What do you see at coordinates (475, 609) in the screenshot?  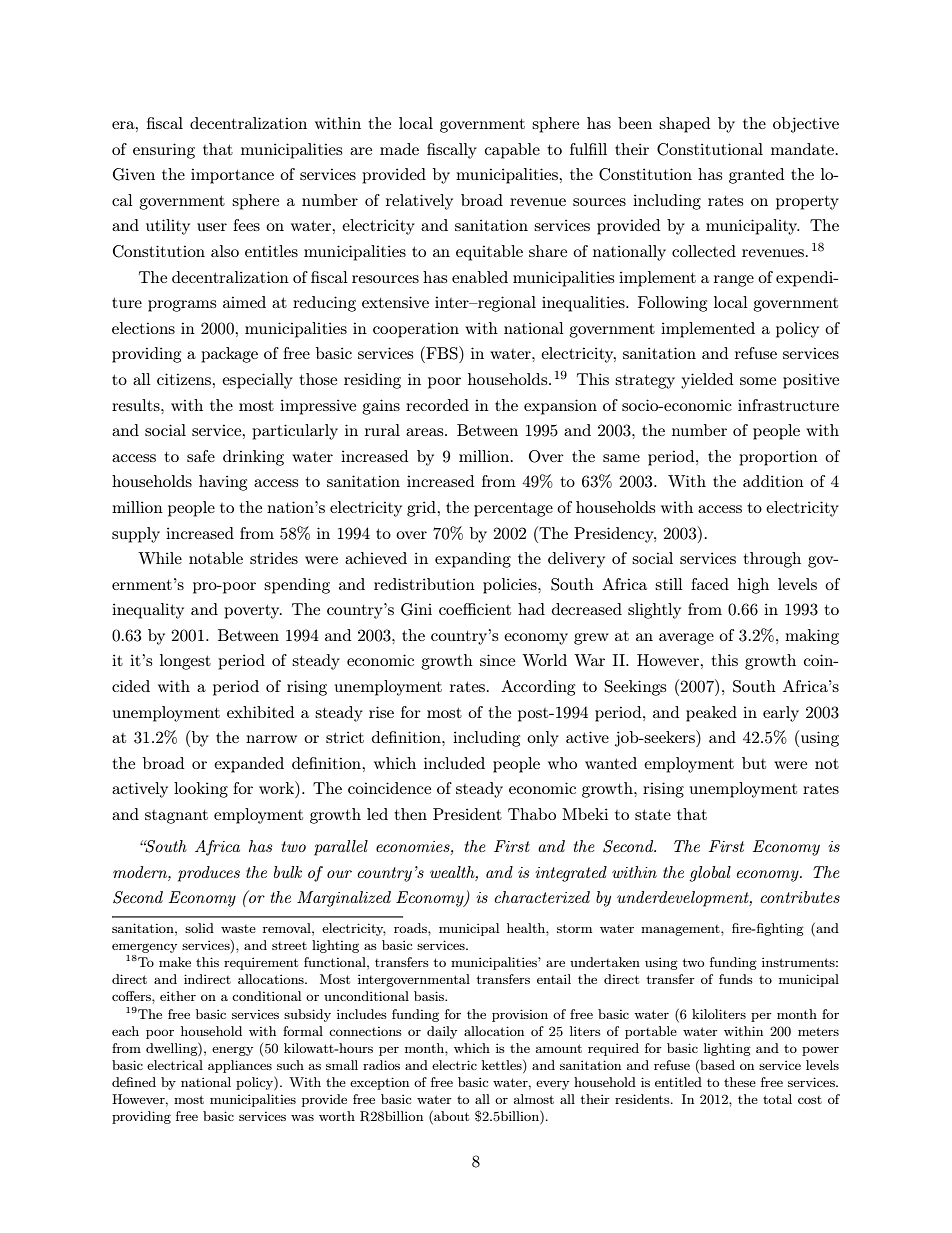 I see `coefficient` at bounding box center [475, 609].
